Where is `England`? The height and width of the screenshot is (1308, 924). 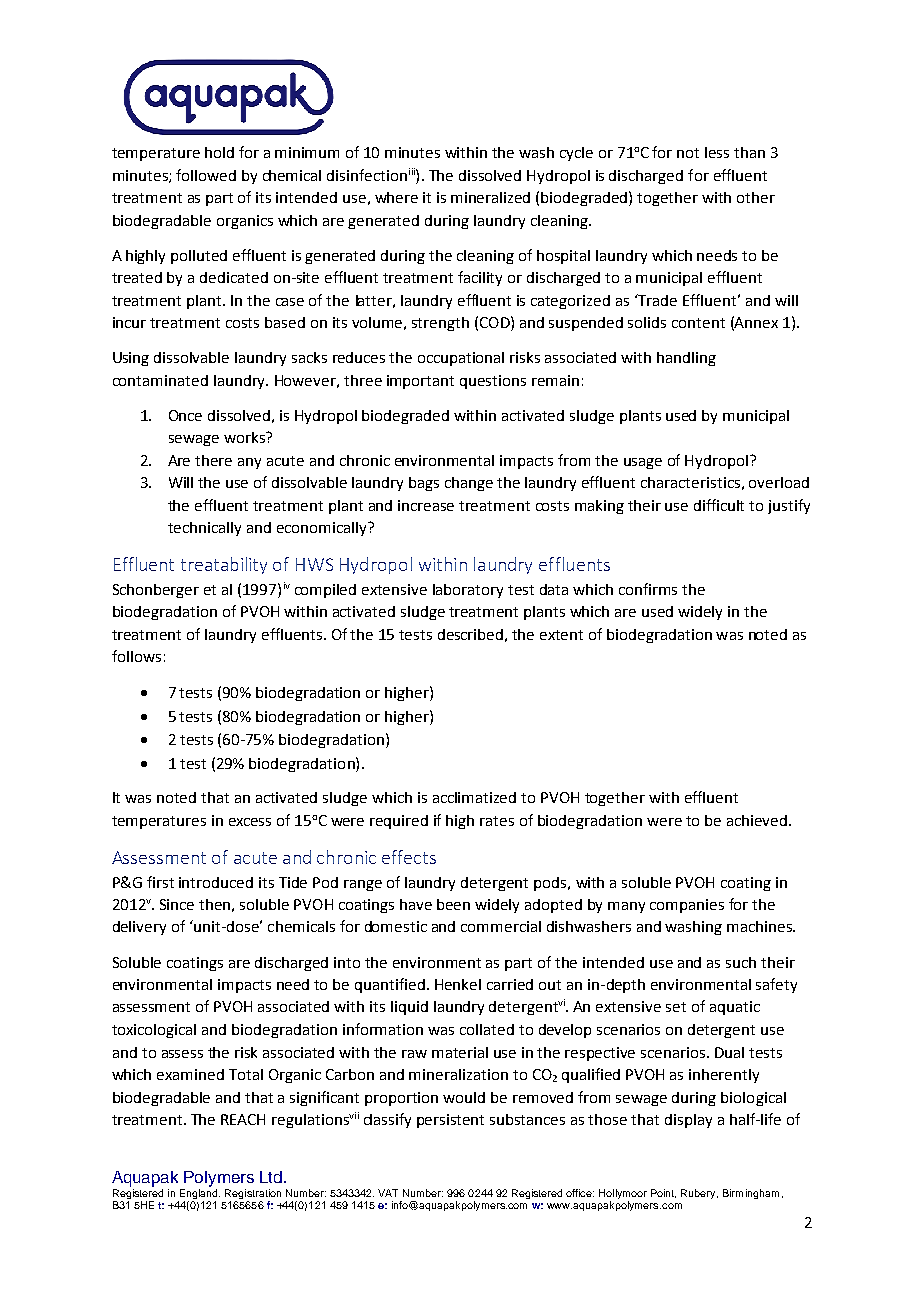 England is located at coordinates (199, 1194).
